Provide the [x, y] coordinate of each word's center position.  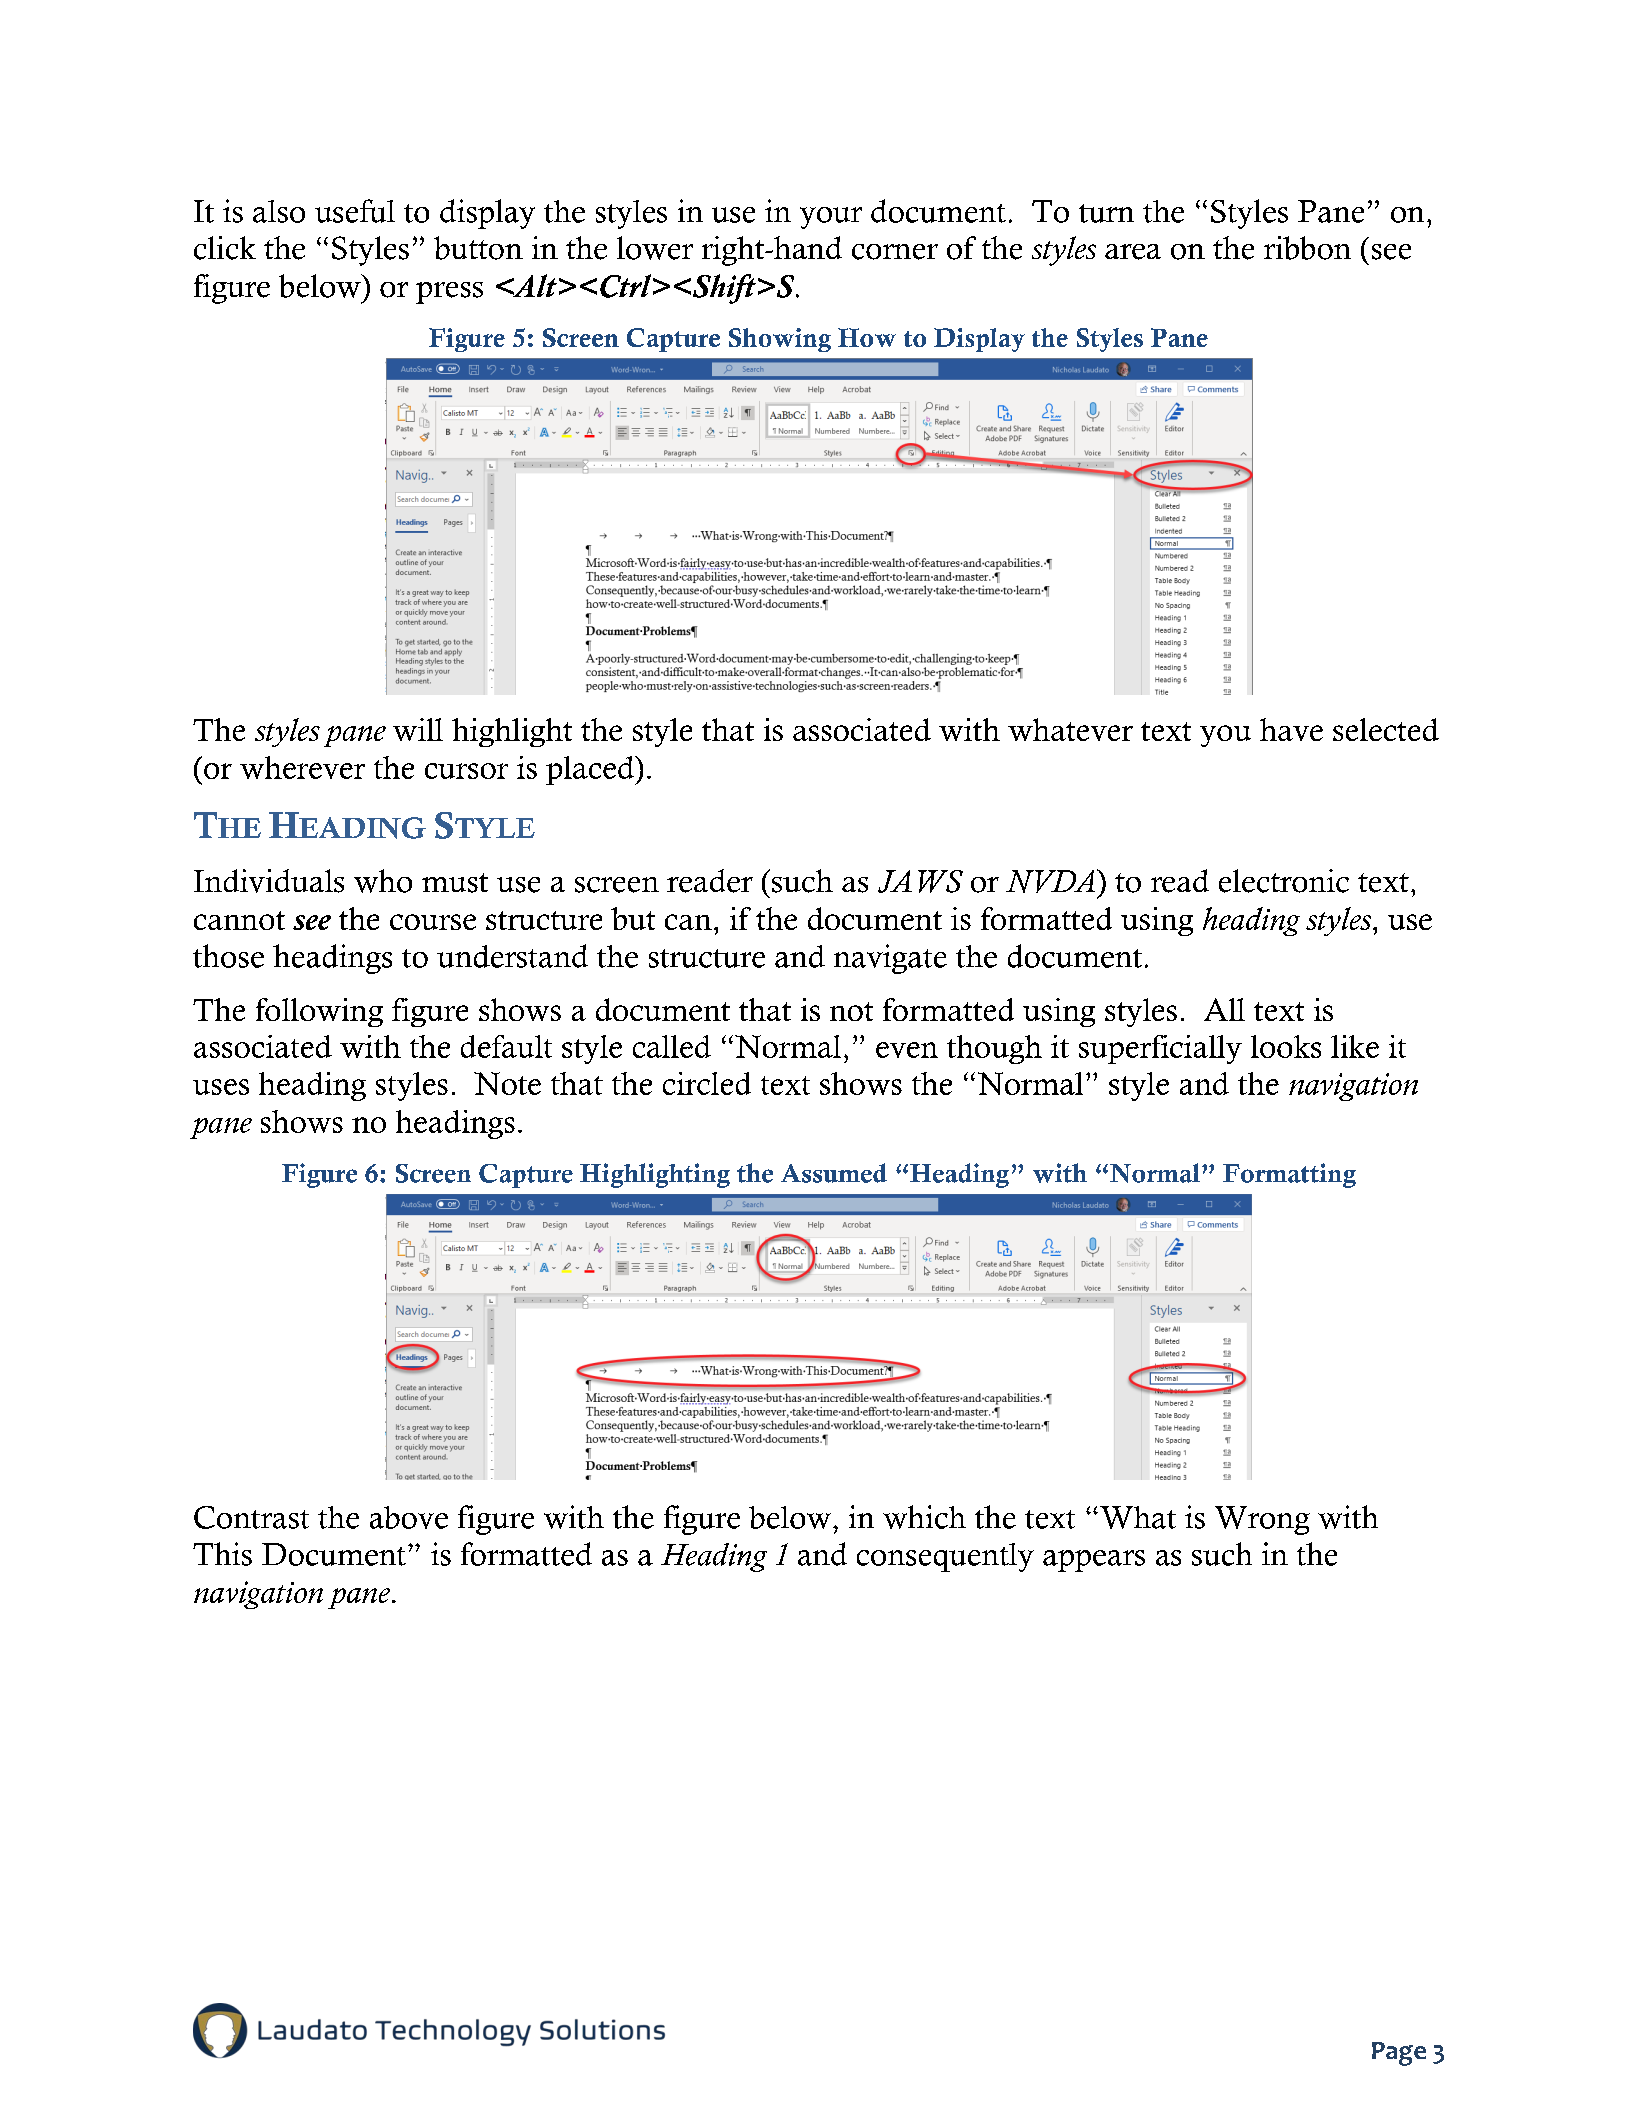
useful [355, 211]
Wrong [1262, 1520]
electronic [1284, 881]
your [831, 218]
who [383, 881]
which [924, 1517]
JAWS [920, 881]
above [409, 1517]
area [1133, 252]
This [222, 1554]
